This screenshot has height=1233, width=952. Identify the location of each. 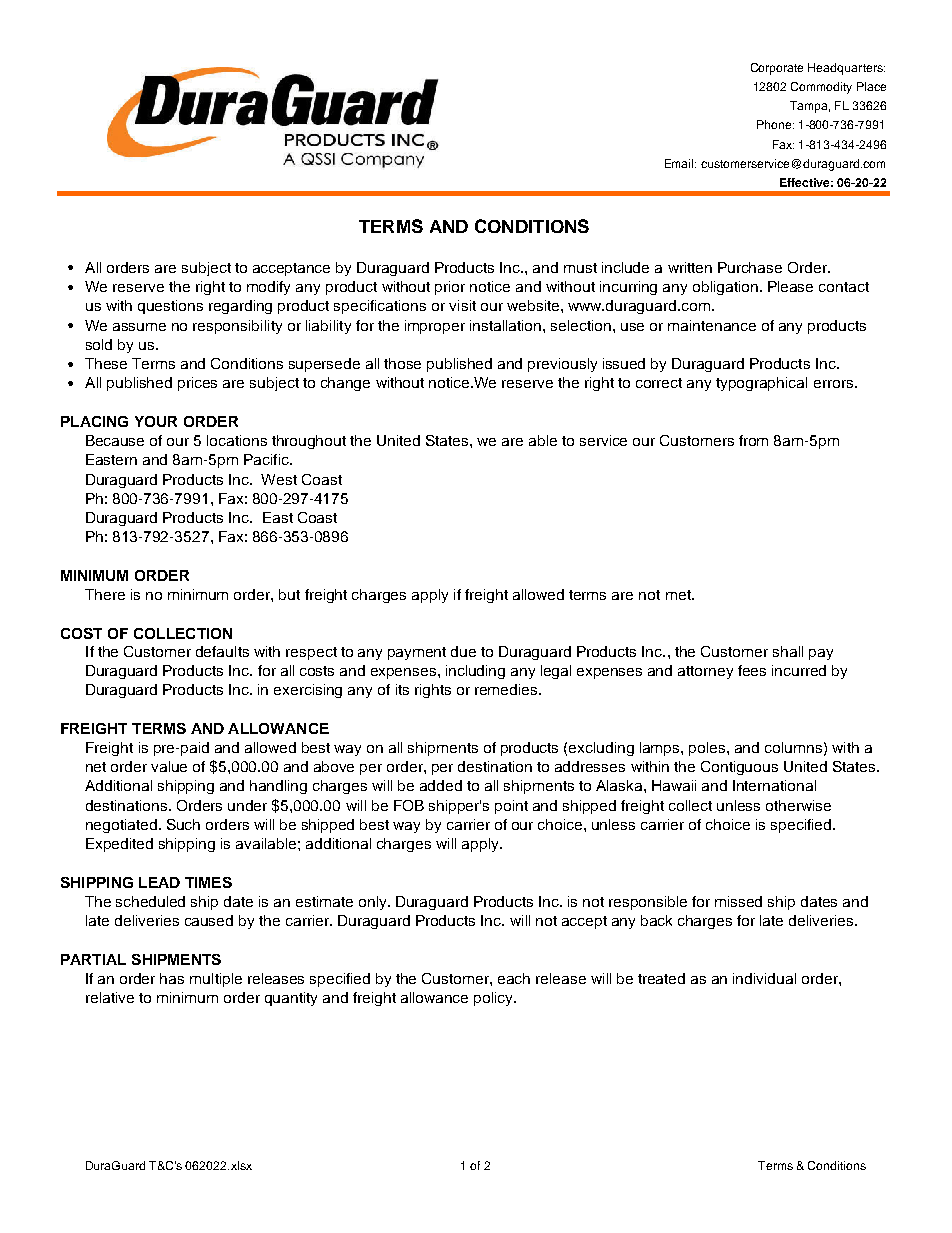
(514, 978).
